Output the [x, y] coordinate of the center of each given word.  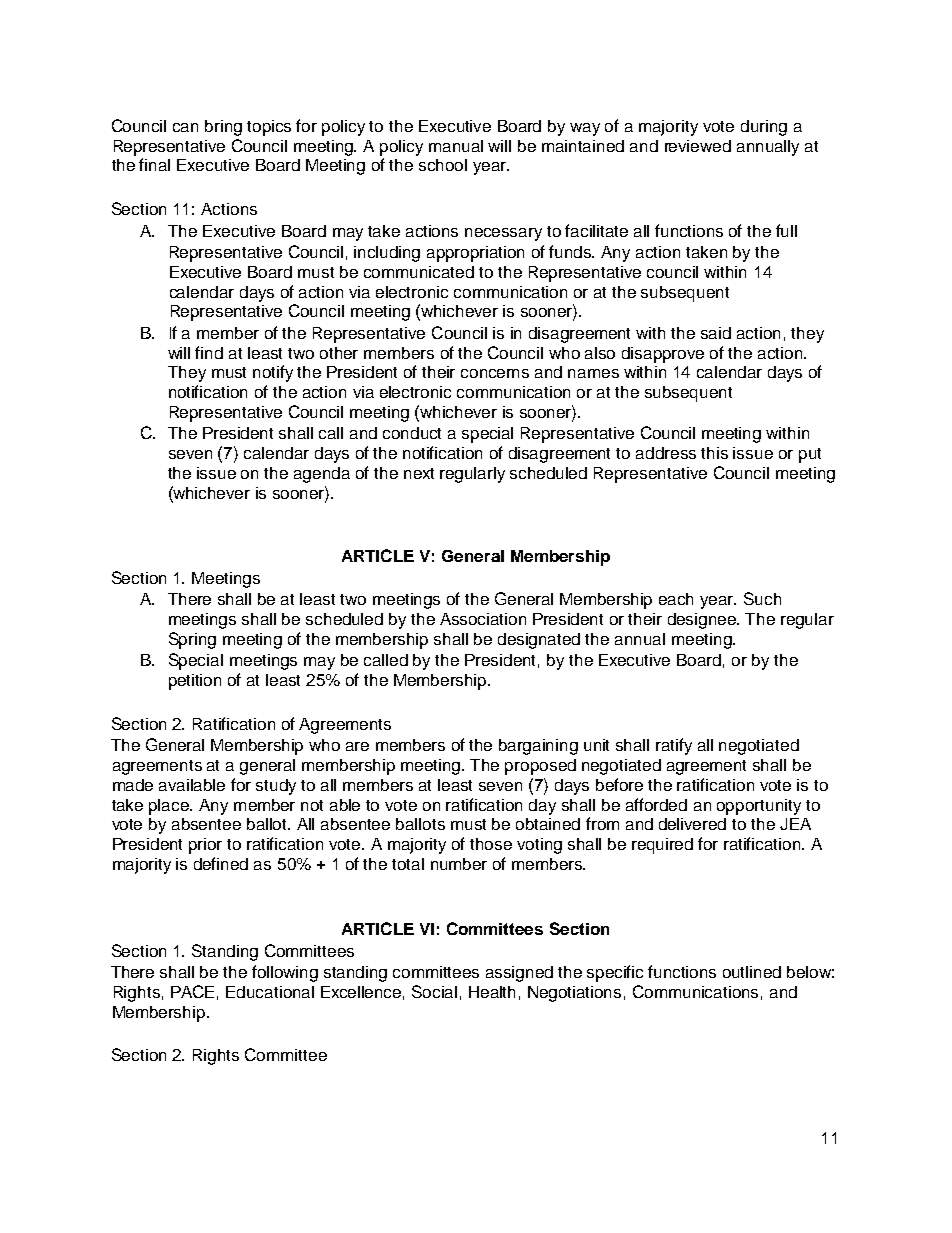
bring [223, 128]
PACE [192, 991]
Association [483, 619]
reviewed [698, 146]
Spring [192, 640]
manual [456, 146]
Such [762, 598]
